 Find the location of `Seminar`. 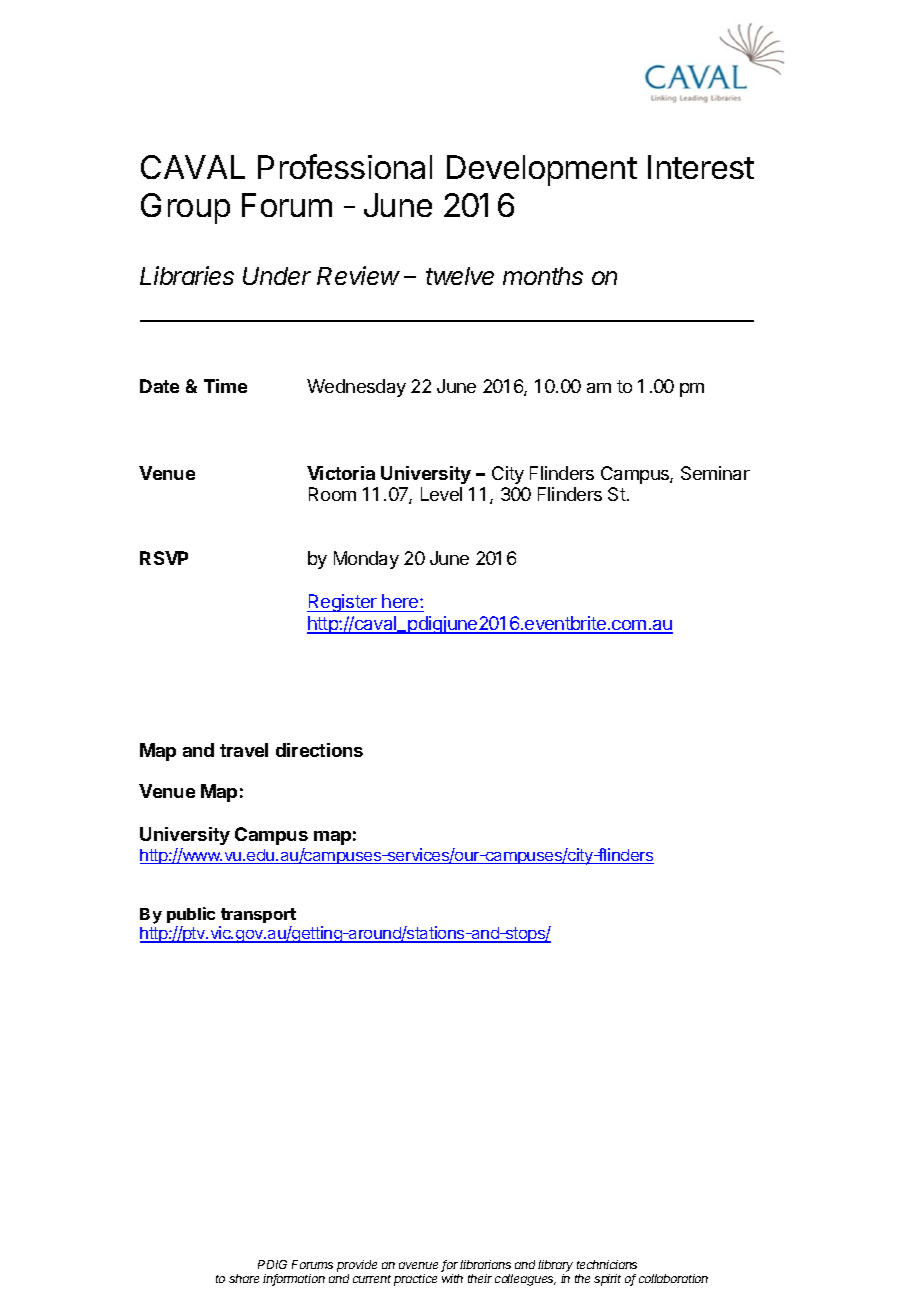

Seminar is located at coordinates (715, 473).
